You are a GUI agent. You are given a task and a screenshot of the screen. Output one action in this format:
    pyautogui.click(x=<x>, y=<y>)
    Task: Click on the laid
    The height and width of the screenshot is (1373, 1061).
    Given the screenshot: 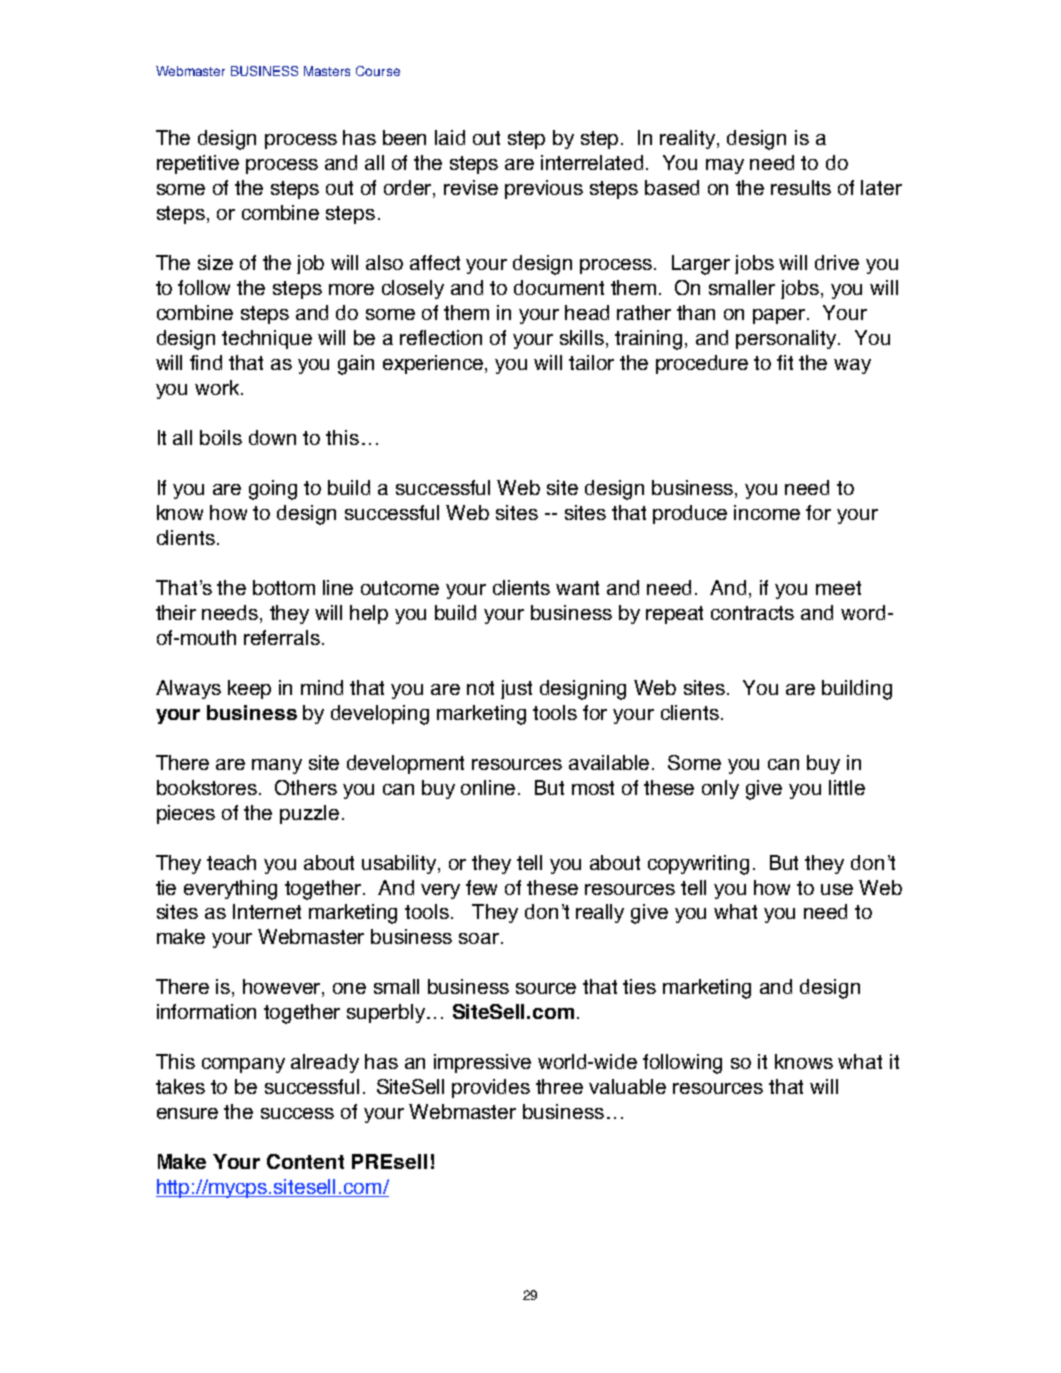 What is the action you would take?
    pyautogui.click(x=450, y=137)
